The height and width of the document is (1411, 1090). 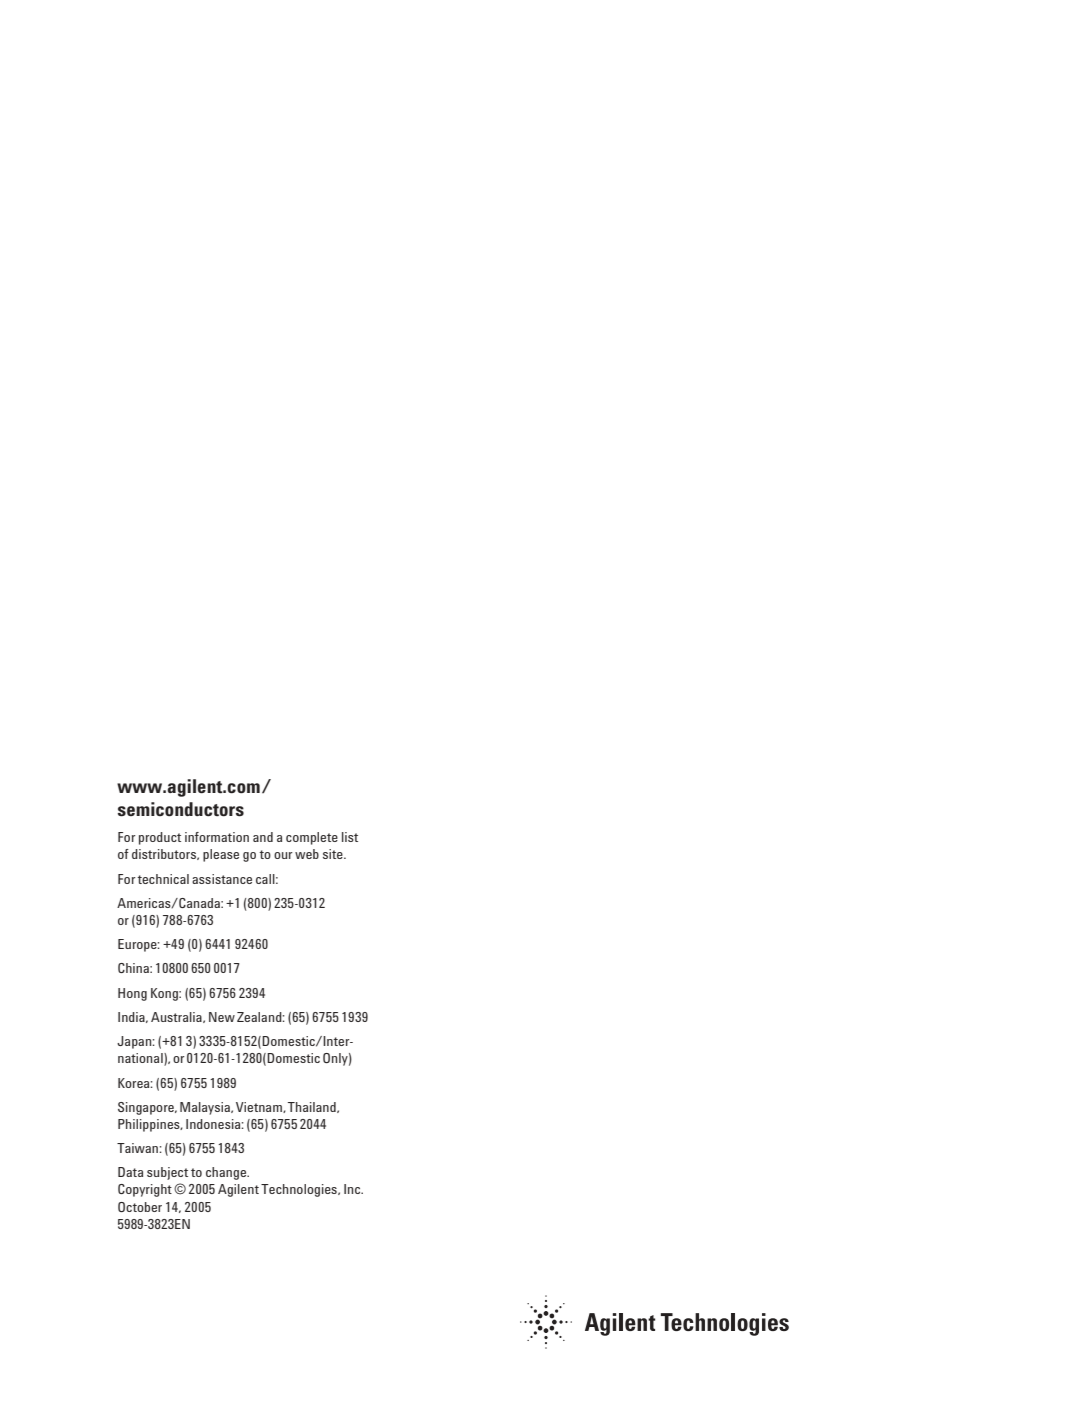 I want to click on complete, so click(x=312, y=838).
